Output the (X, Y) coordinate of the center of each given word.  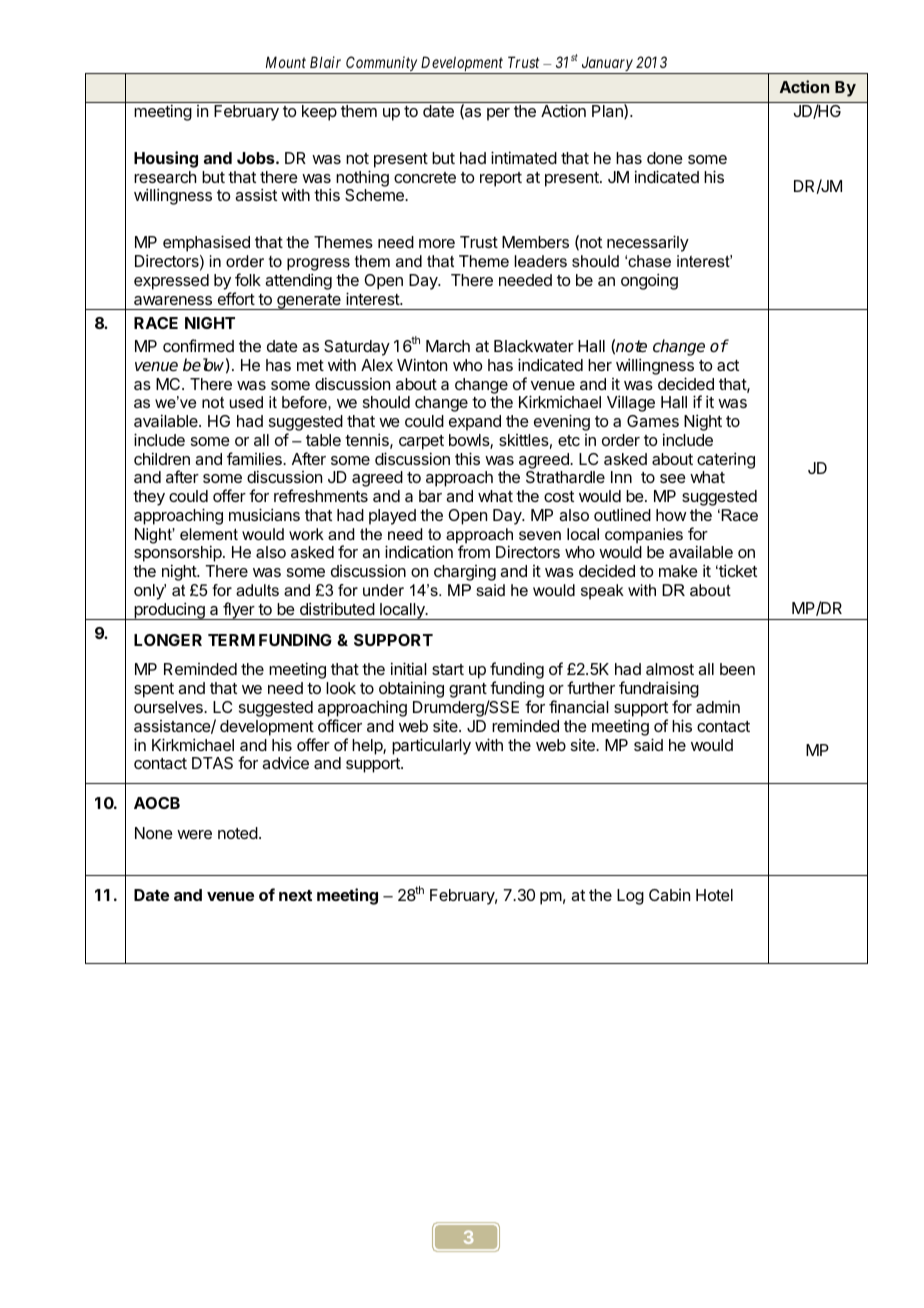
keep (319, 113)
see (673, 478)
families (255, 458)
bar (430, 496)
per (498, 114)
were (194, 834)
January (607, 65)
